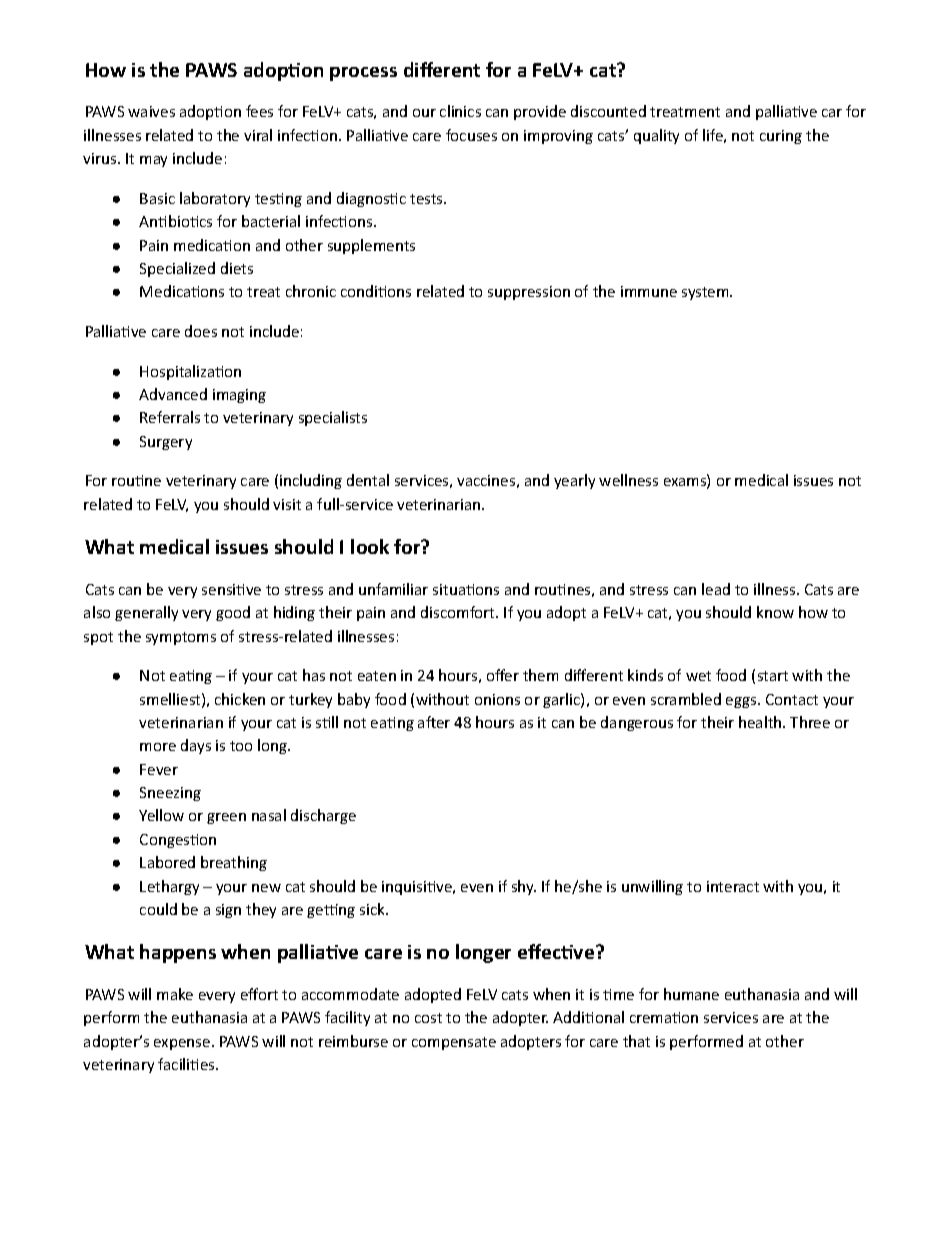 The width and height of the image is (952, 1233). I want to click on Referrals, so click(170, 417).
